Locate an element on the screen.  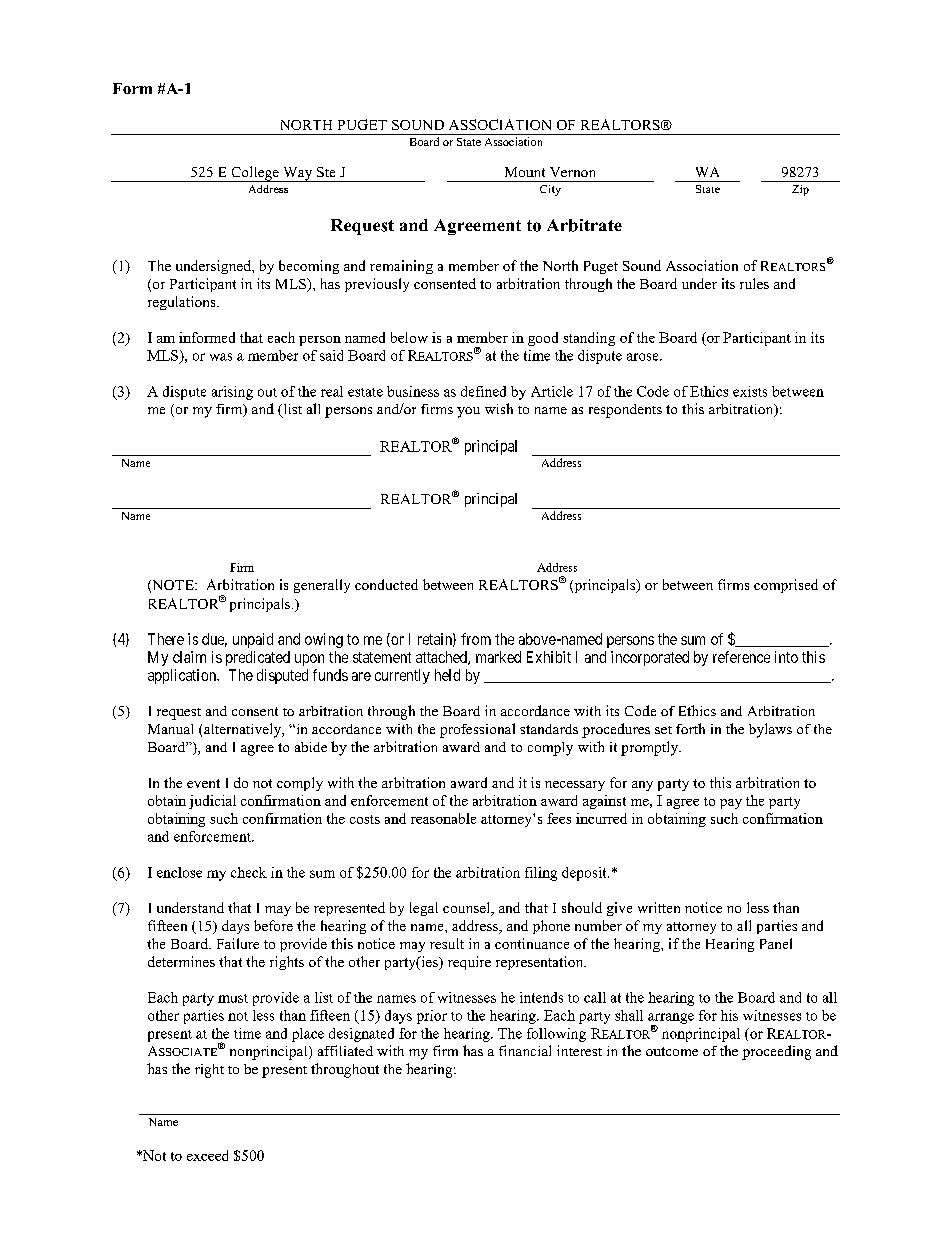
College is located at coordinates (255, 174).
